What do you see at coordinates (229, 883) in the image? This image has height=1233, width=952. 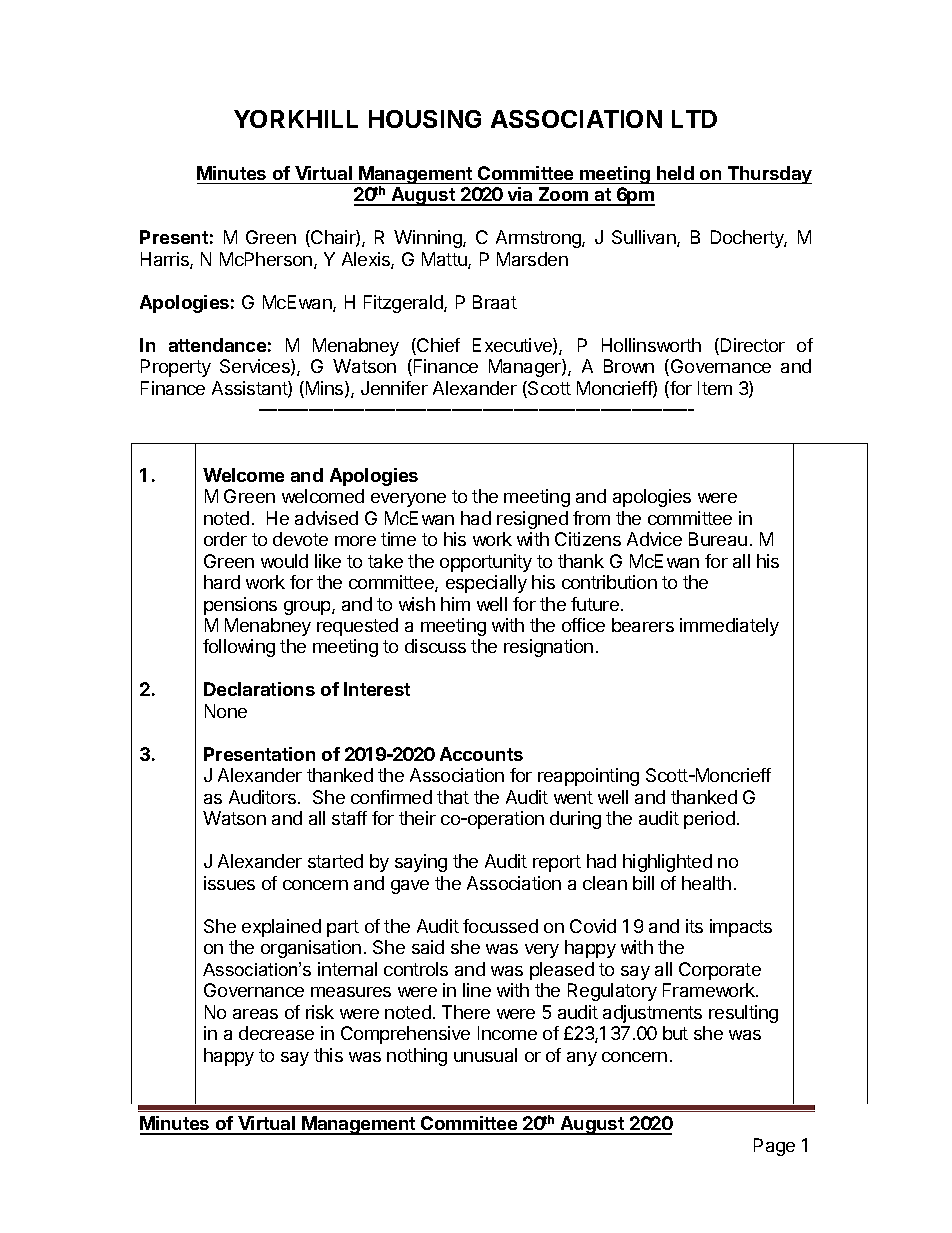 I see `issues` at bounding box center [229, 883].
